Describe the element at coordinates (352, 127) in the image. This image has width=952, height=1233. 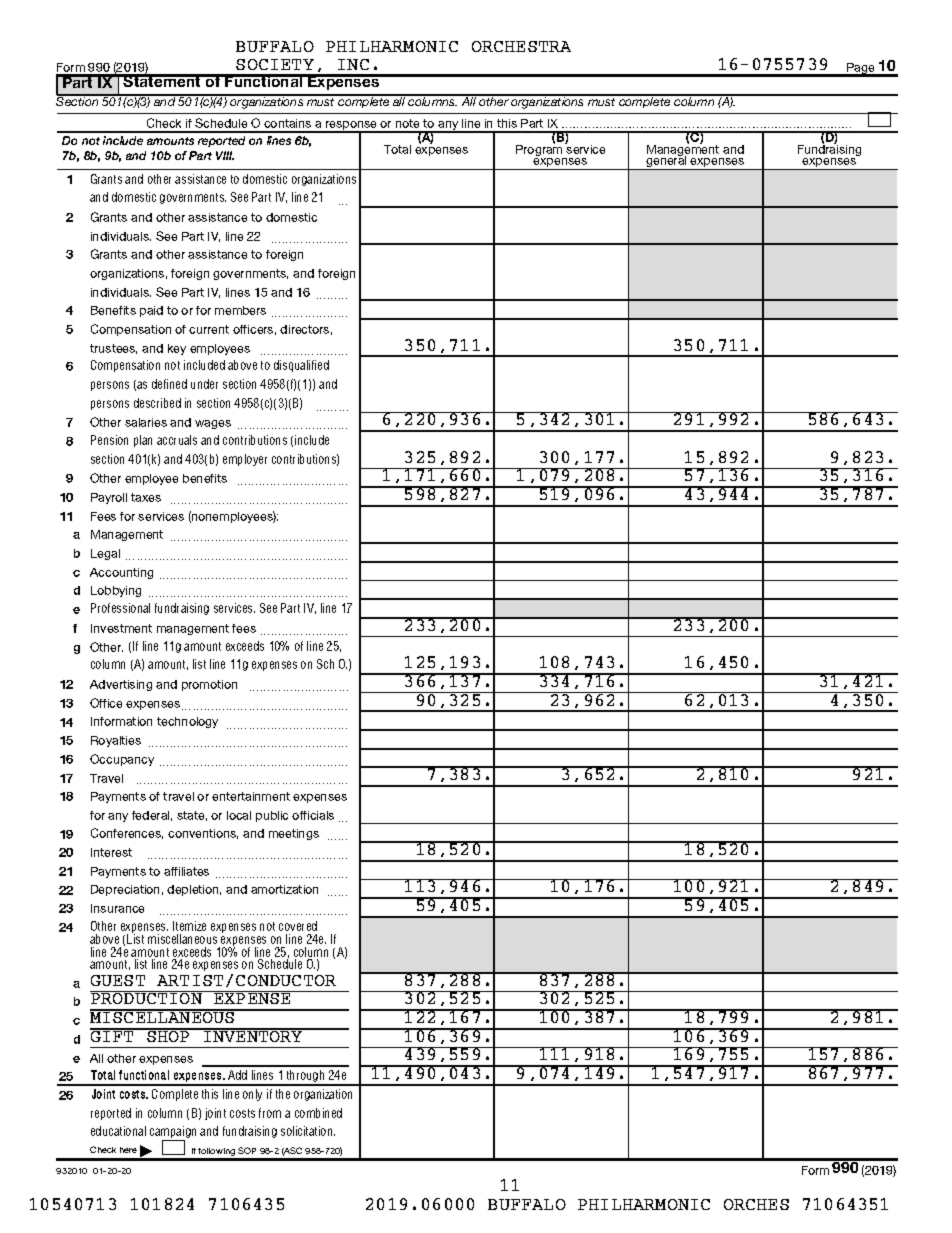
I see `response` at that location.
